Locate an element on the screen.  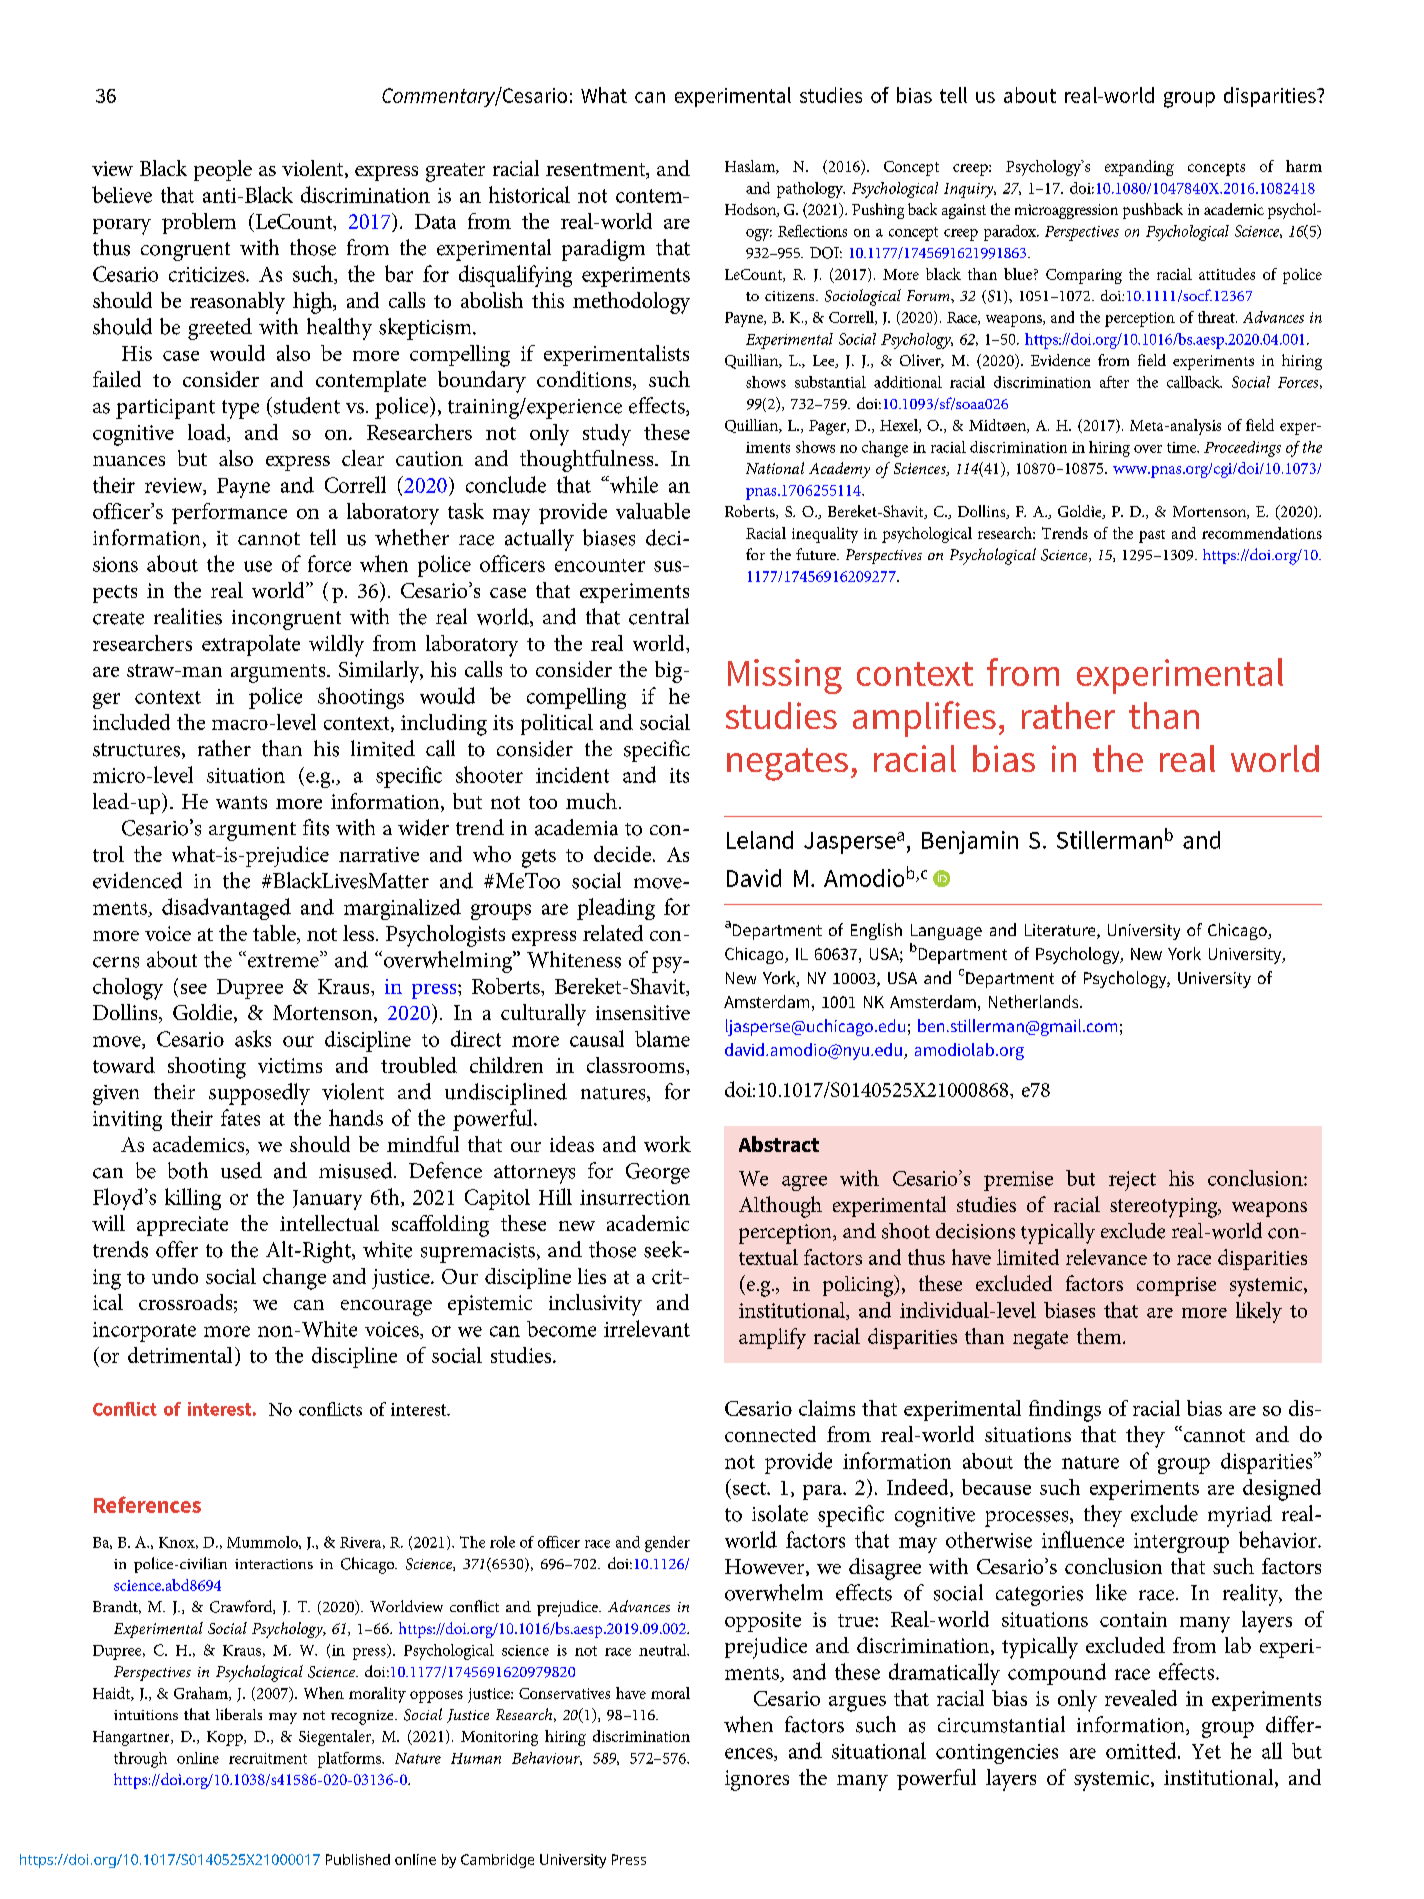
expanding is located at coordinates (1139, 168).
